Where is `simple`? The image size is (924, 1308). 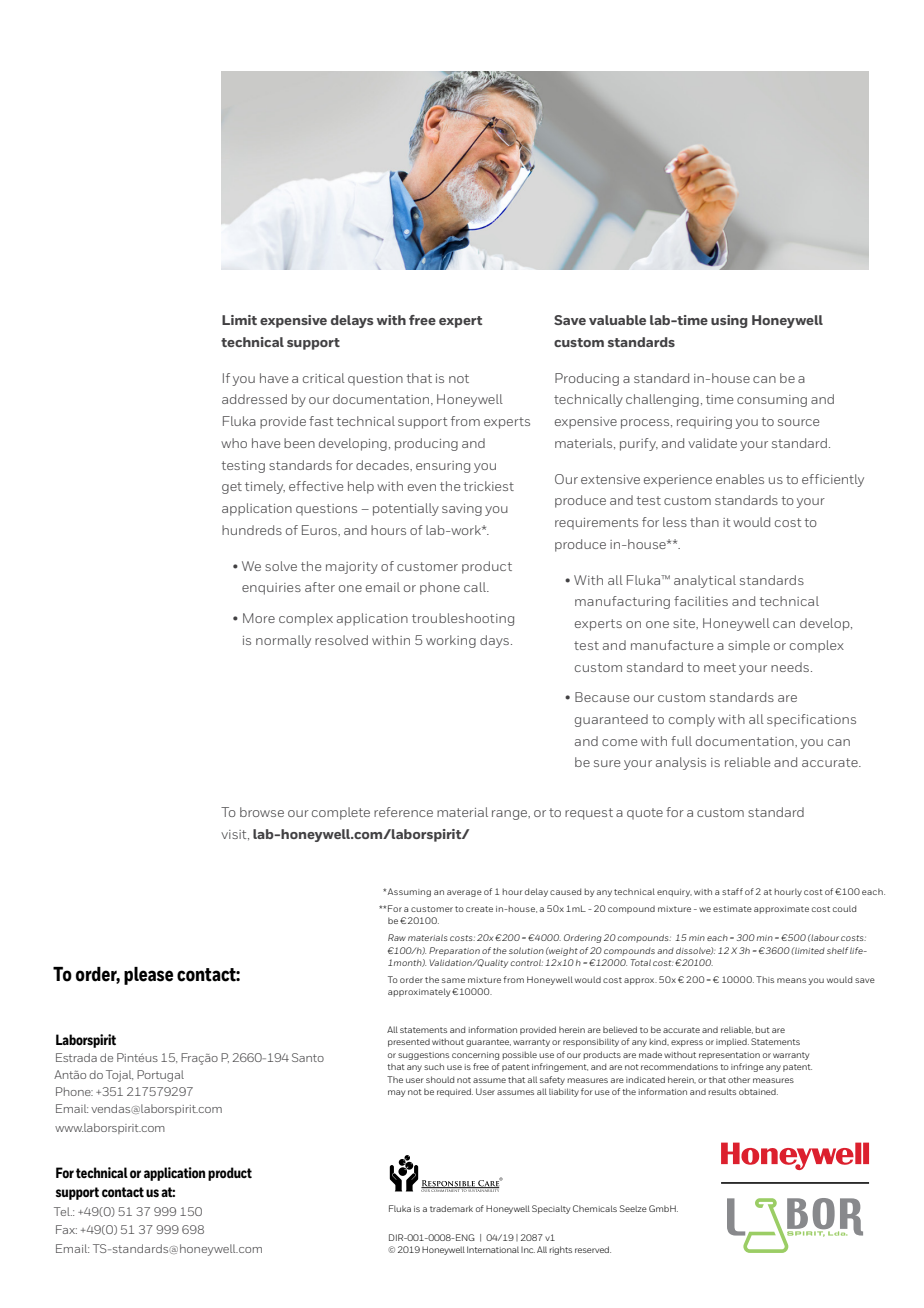
simple is located at coordinates (749, 646).
